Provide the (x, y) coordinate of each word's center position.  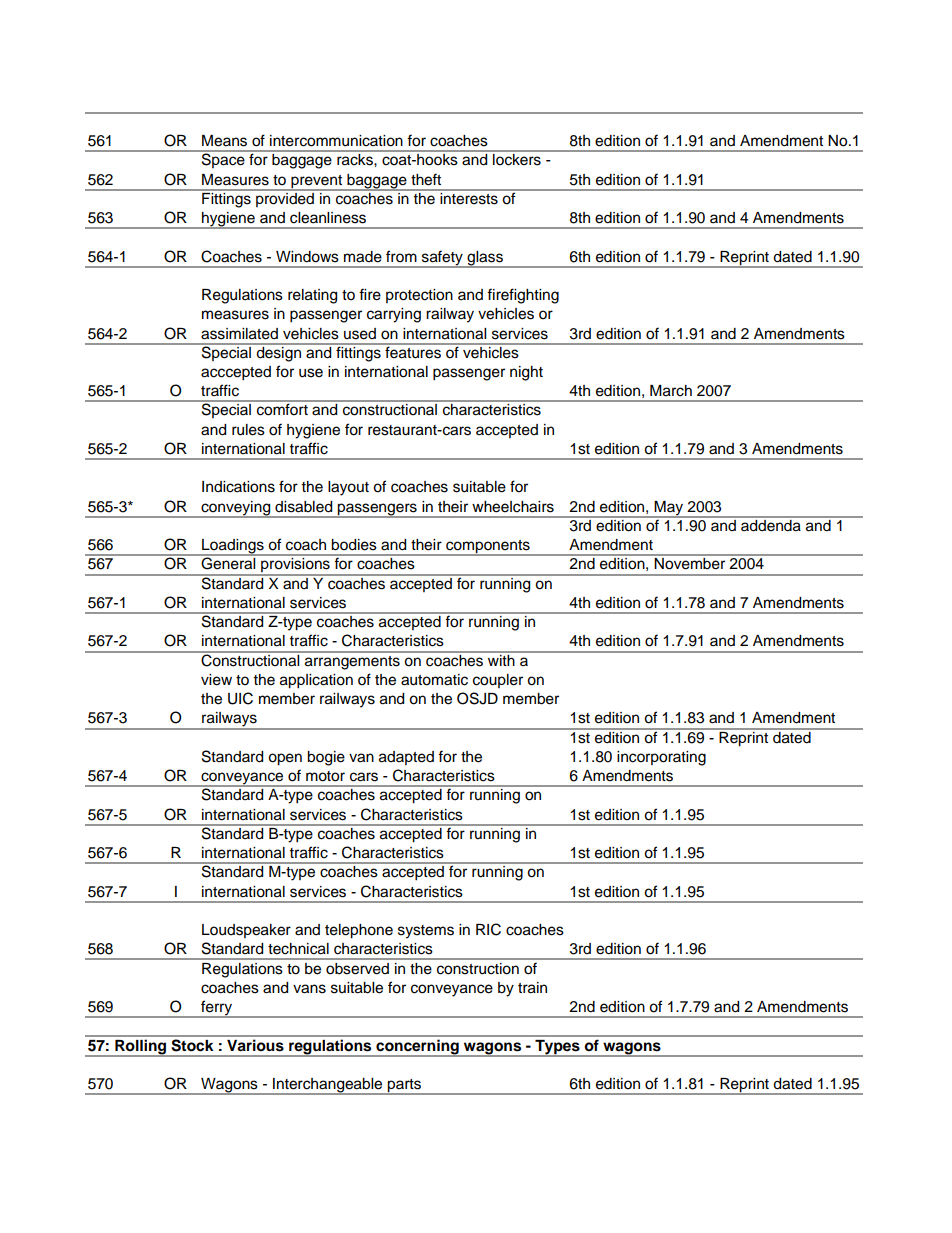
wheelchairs (513, 507)
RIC (488, 929)
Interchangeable (328, 1086)
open (285, 759)
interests (469, 197)
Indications (238, 487)
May (669, 509)
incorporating (661, 758)
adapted (406, 758)
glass (485, 259)
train (532, 988)
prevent (317, 182)
